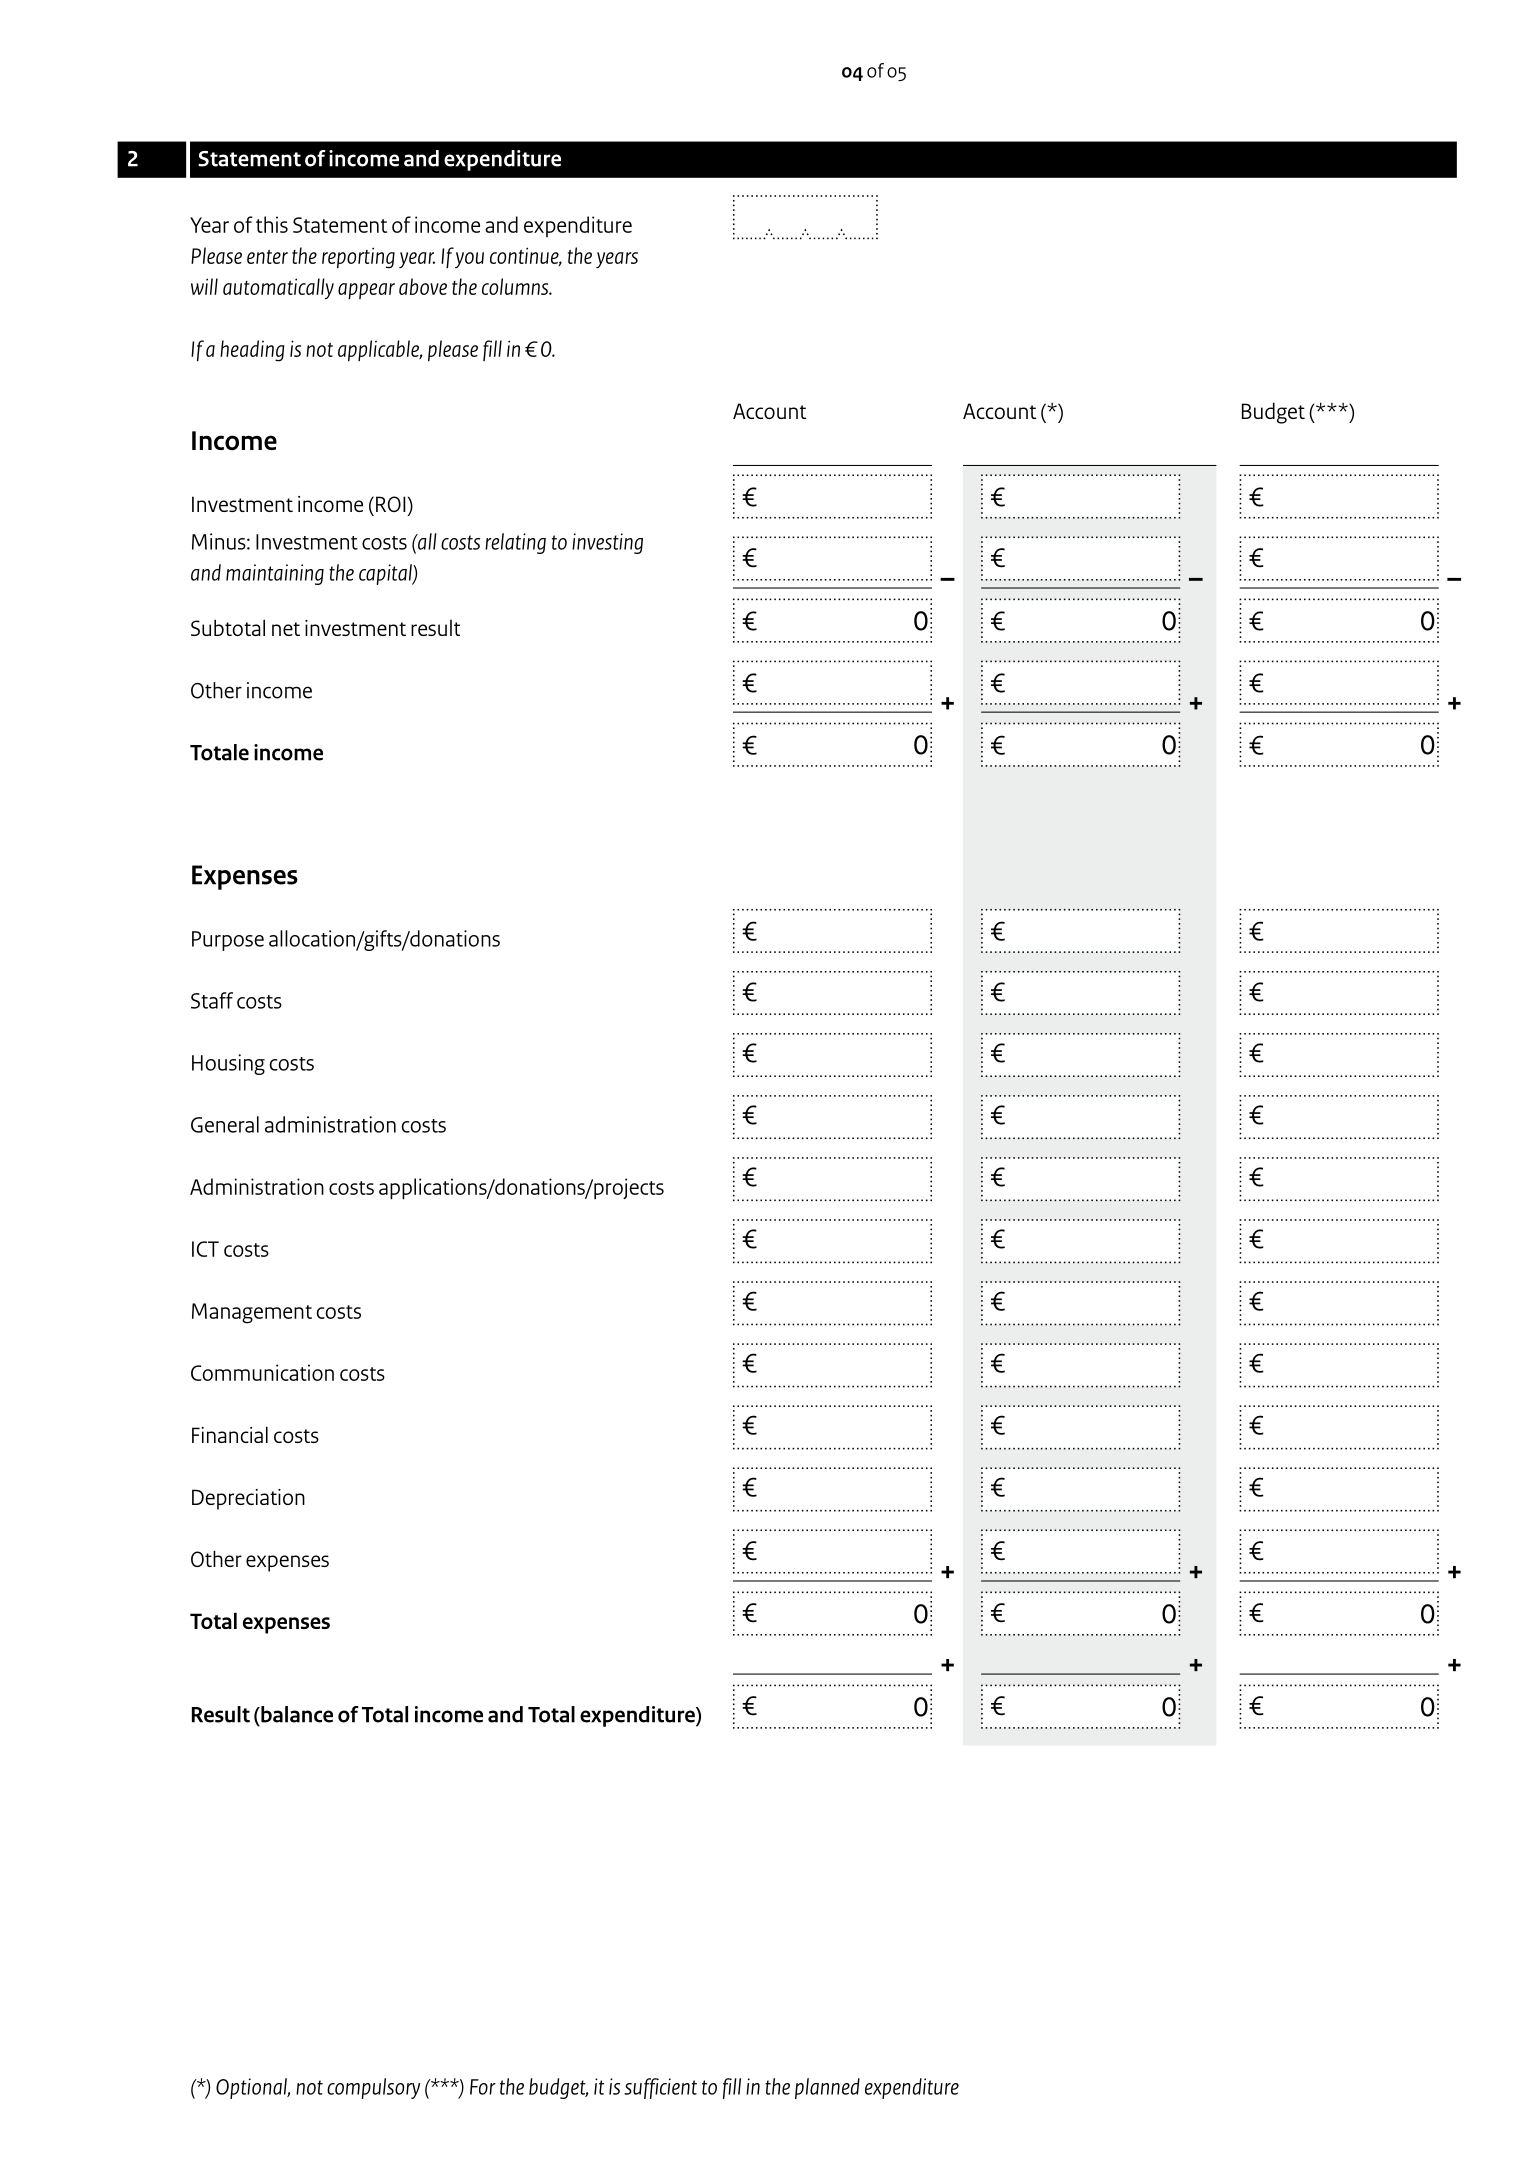 This page has width=1539, height=2177. Describe the element at coordinates (827, 2088) in the page. I see `planned` at that location.
